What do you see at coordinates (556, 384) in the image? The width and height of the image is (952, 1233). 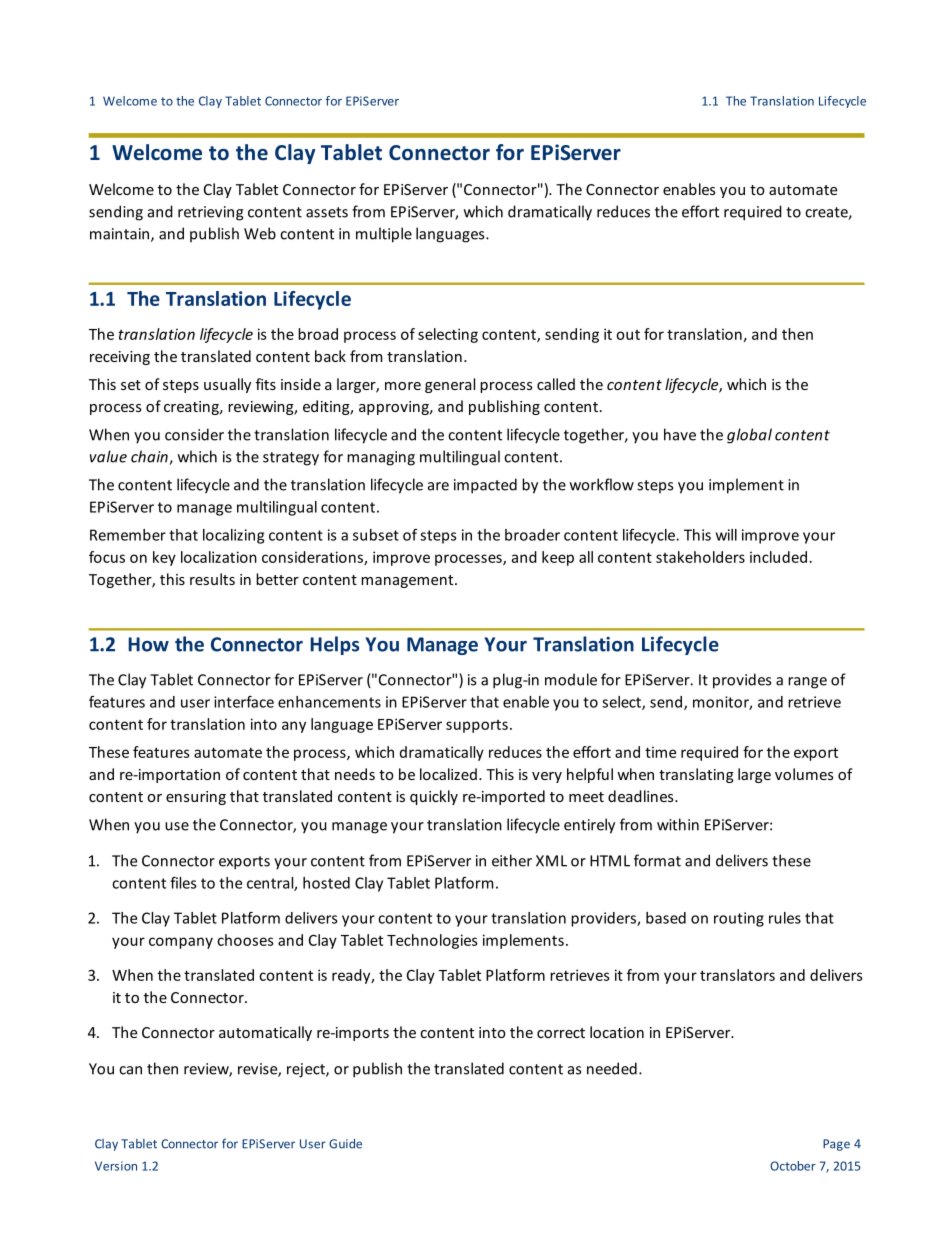 I see `called` at bounding box center [556, 384].
